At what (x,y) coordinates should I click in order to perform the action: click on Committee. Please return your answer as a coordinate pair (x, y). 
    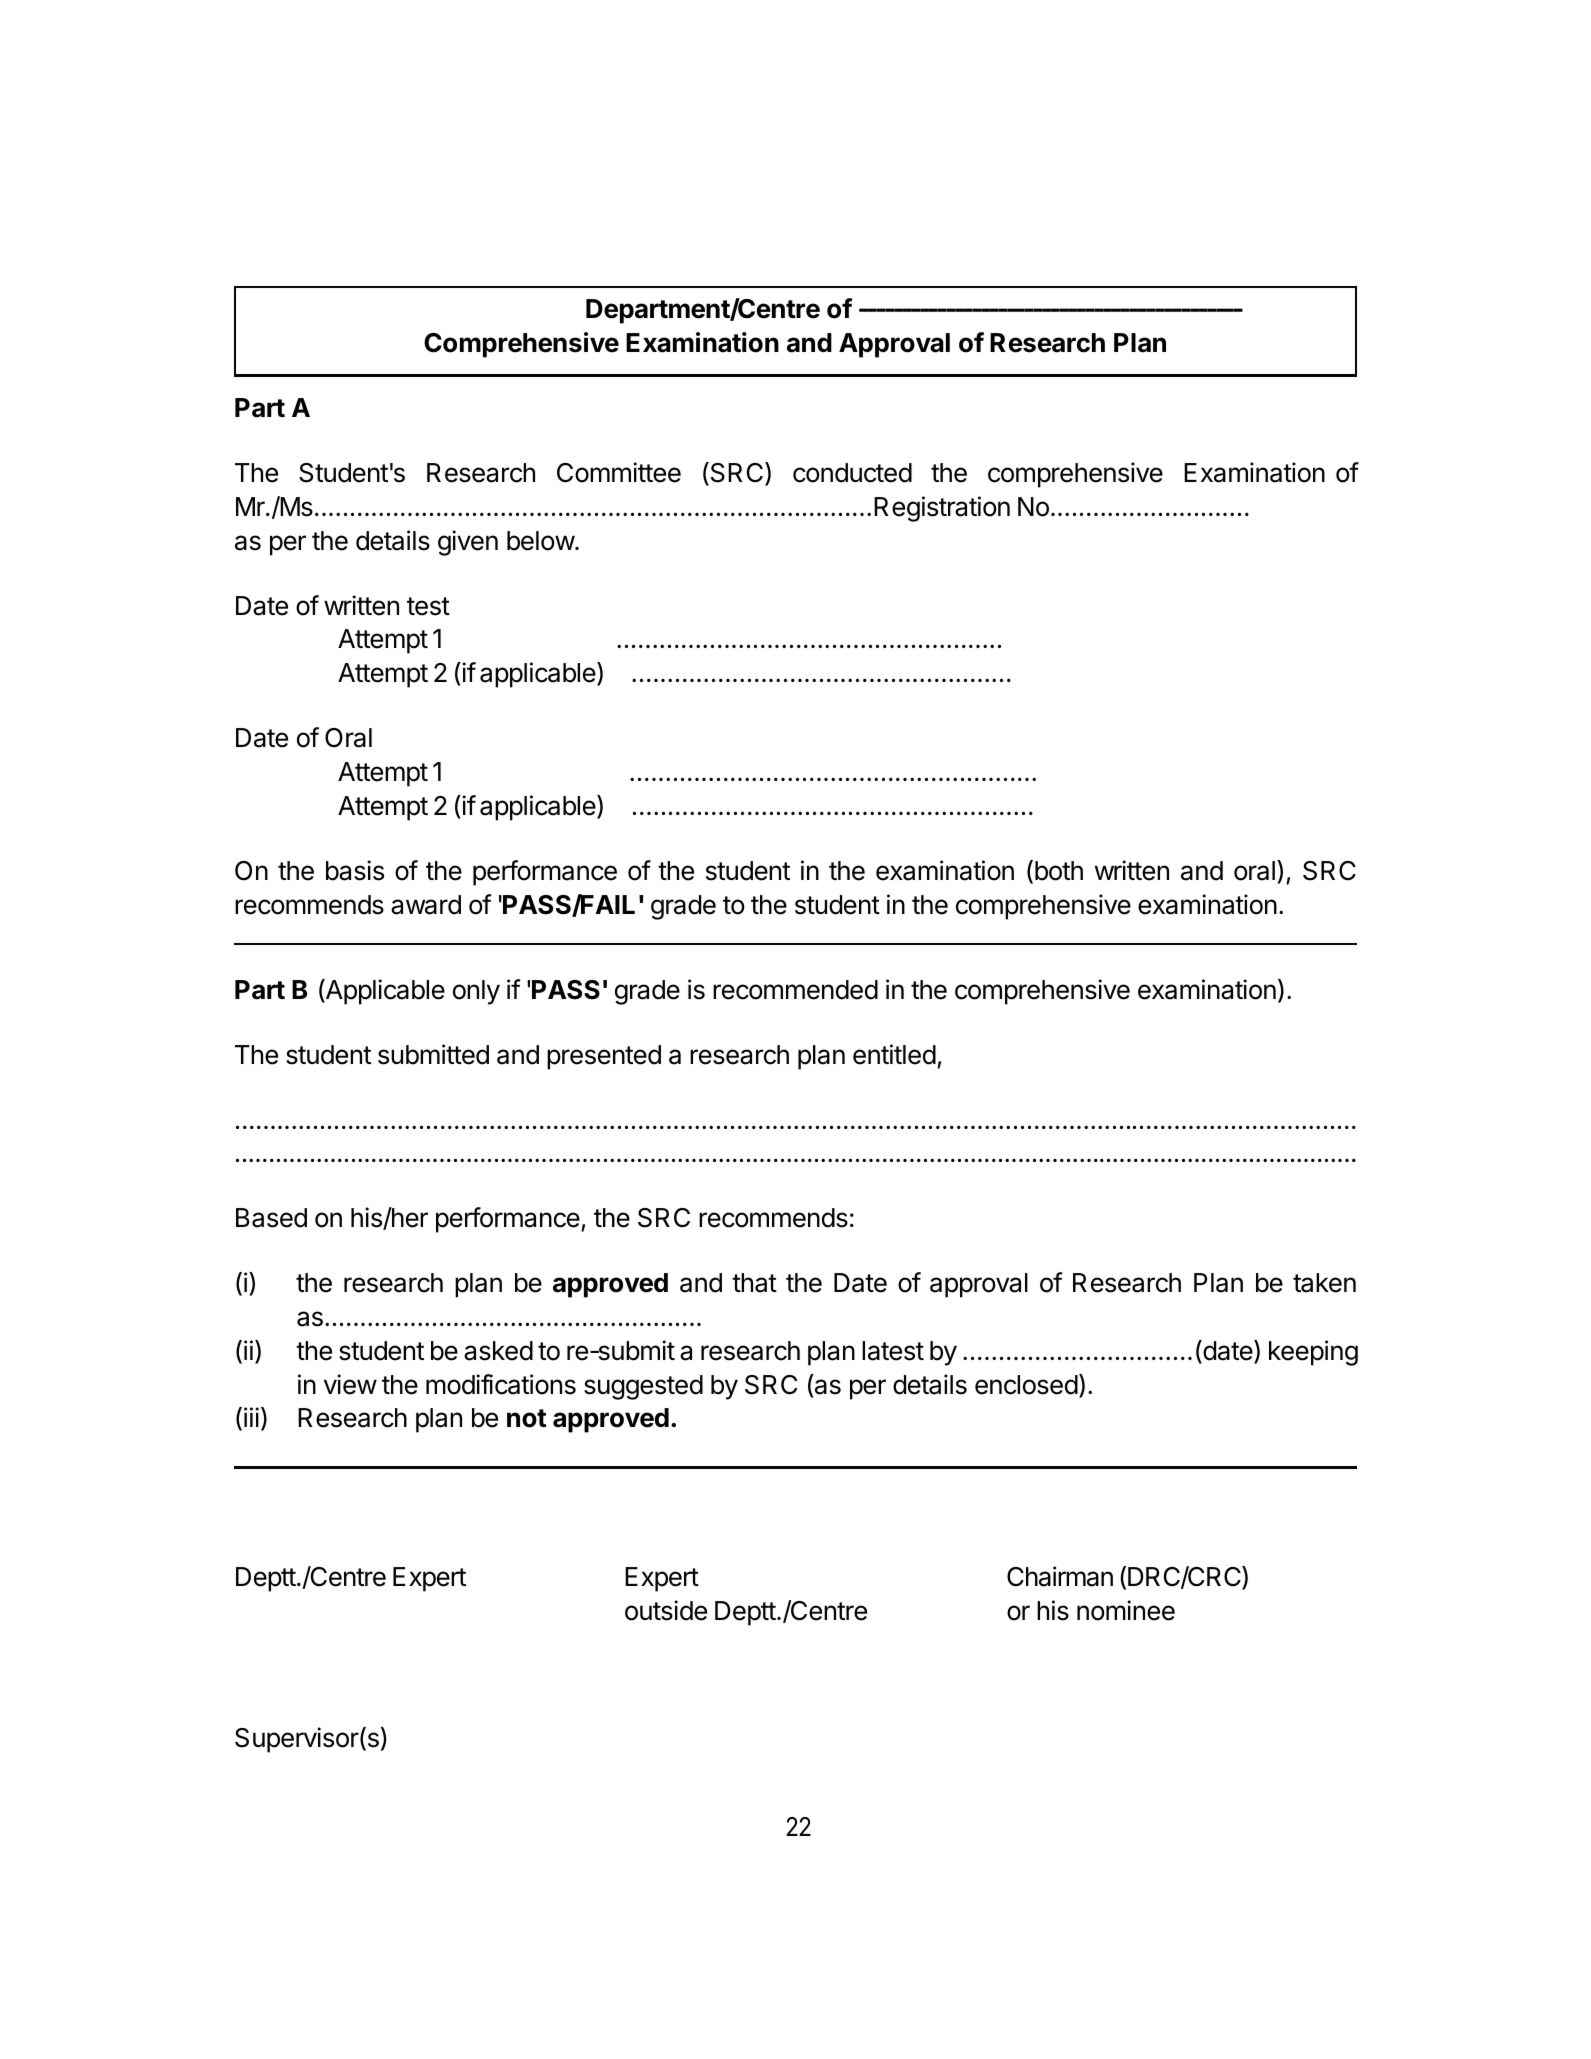
    Looking at the image, I should click on (619, 472).
